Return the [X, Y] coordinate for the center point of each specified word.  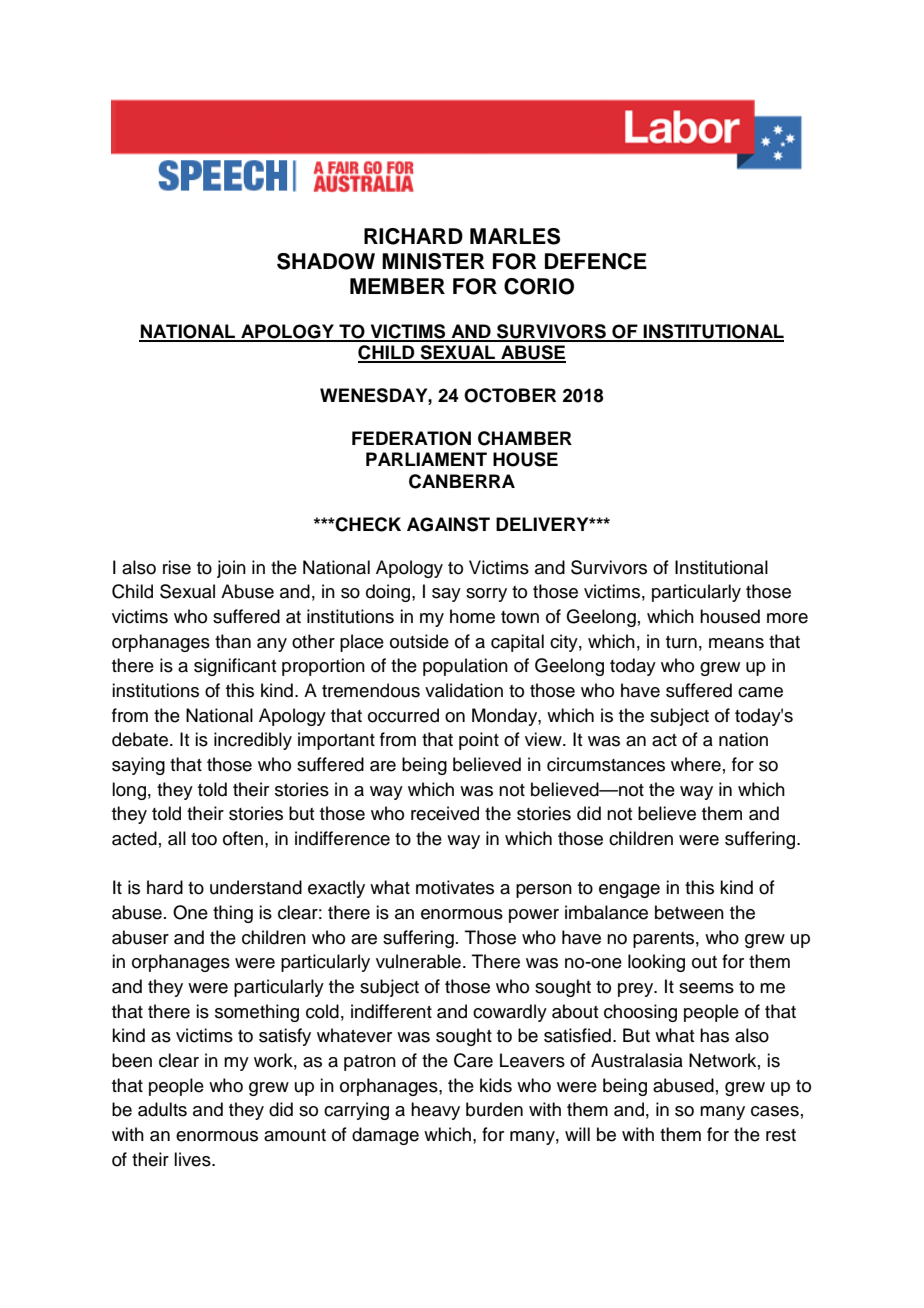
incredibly [253, 741]
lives [193, 1159]
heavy [435, 1111]
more [787, 618]
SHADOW [326, 261]
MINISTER [433, 261]
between [689, 912]
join [231, 569]
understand [256, 887]
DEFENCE [596, 261]
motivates [455, 887]
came [760, 692]
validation [464, 690]
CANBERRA [462, 481]
